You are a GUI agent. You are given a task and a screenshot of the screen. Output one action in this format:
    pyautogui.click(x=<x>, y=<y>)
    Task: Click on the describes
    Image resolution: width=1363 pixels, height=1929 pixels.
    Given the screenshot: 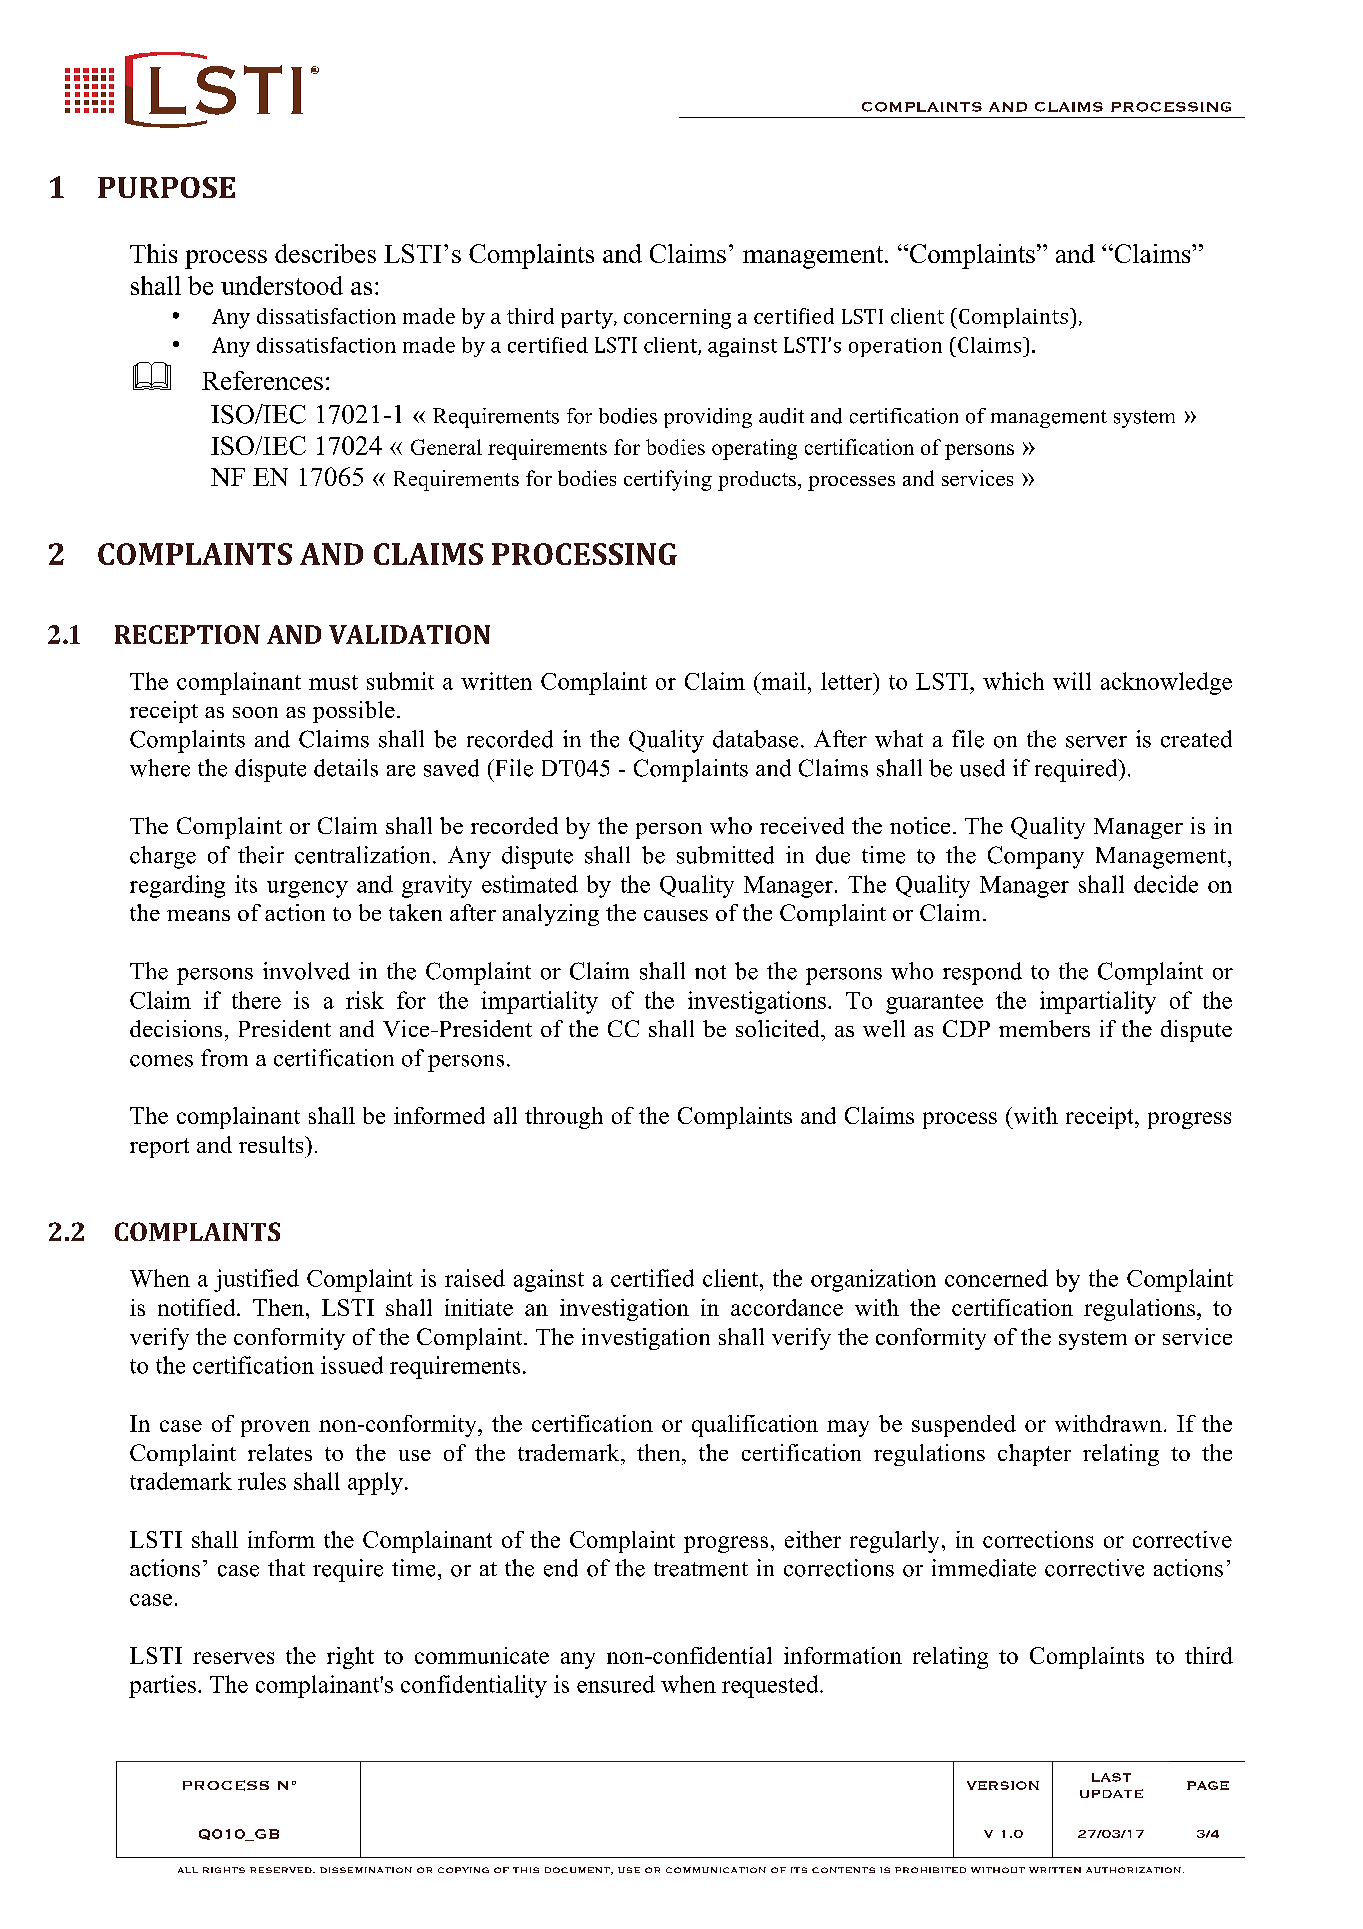 What is the action you would take?
    pyautogui.click(x=325, y=253)
